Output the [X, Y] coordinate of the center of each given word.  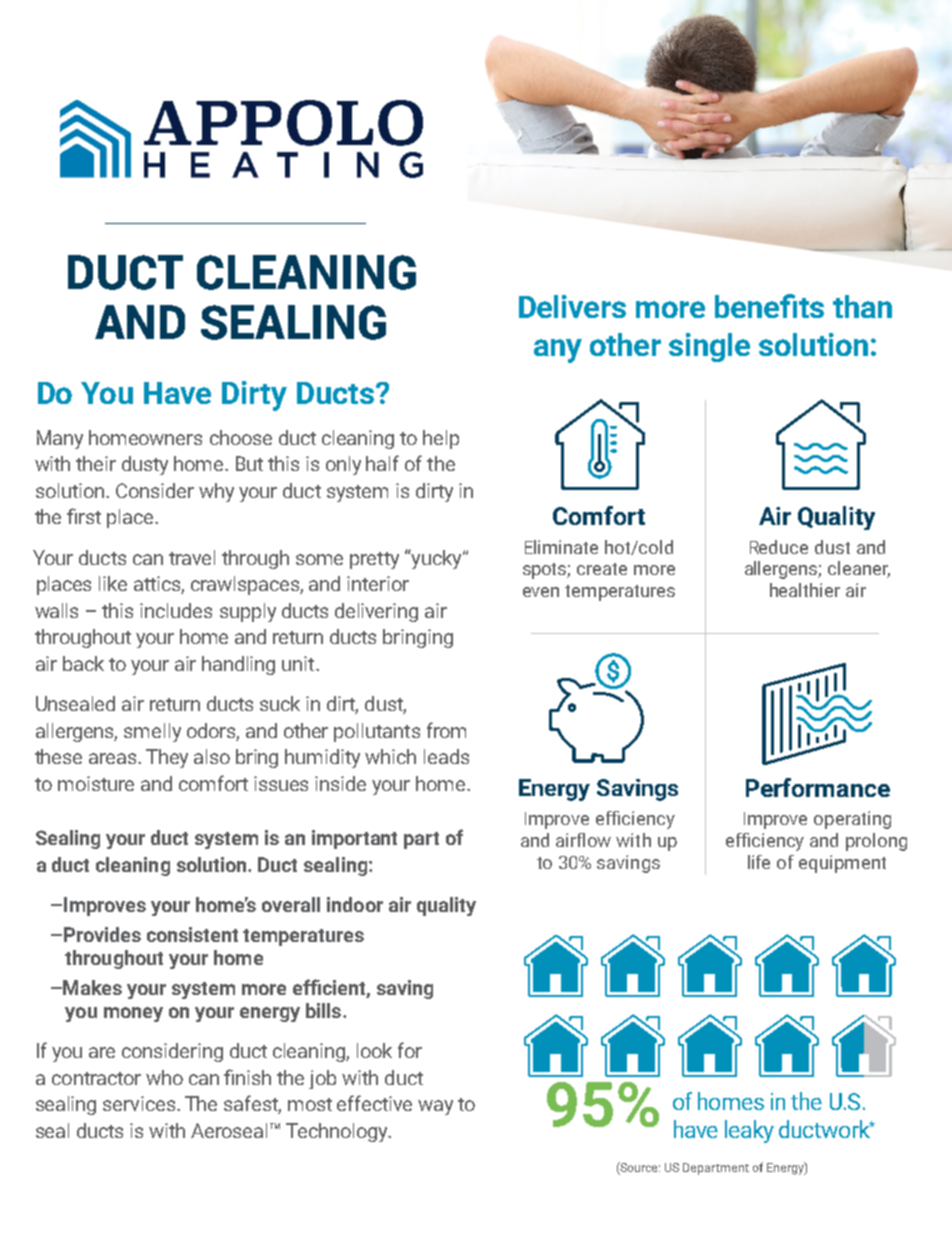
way [435, 1107]
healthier [805, 590]
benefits [769, 306]
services [140, 1103]
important [354, 839]
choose [241, 437]
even [541, 592]
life [759, 862]
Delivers [572, 306]
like [113, 583]
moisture [96, 783]
